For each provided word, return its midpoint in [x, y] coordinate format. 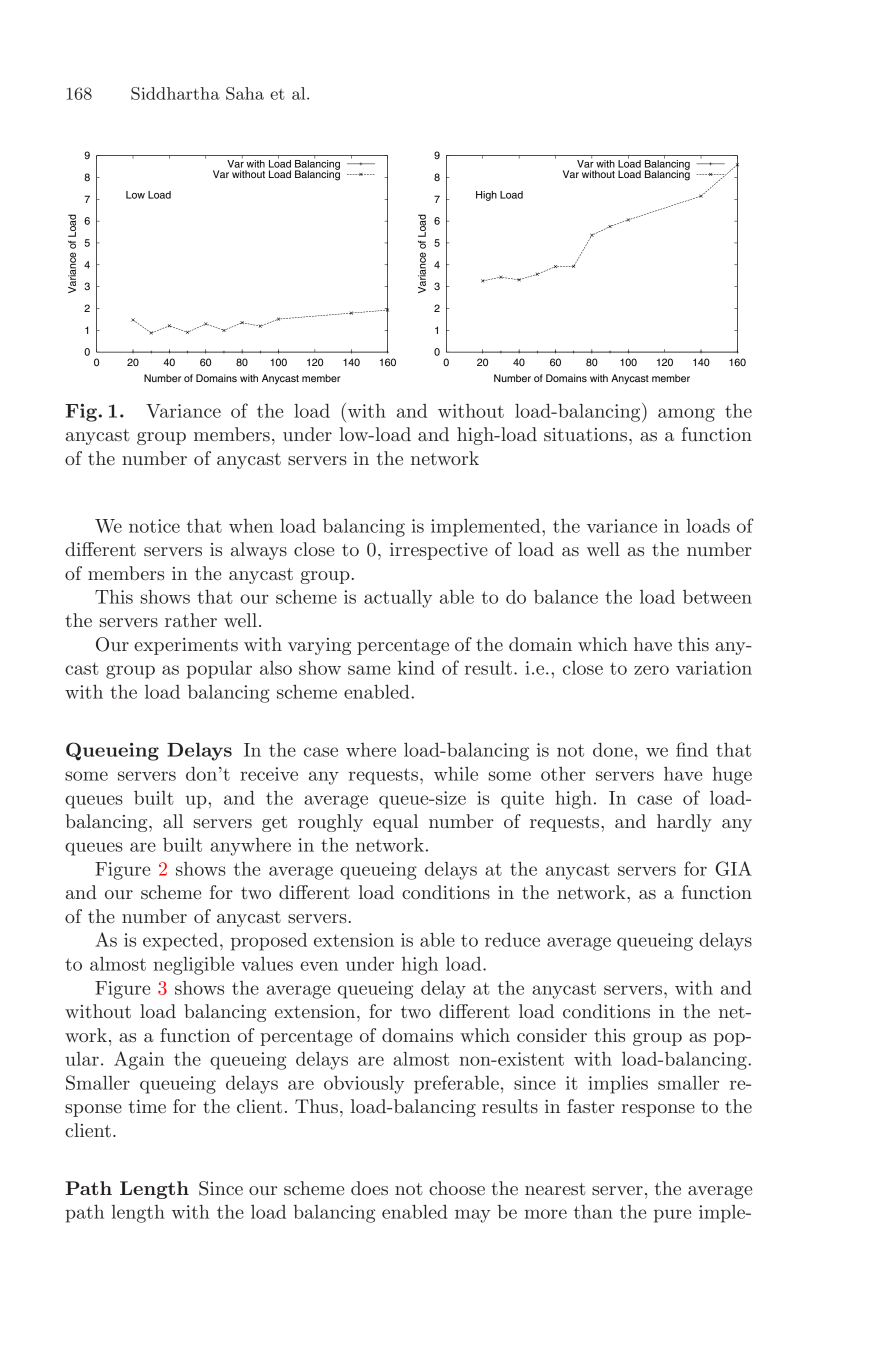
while [456, 774]
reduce [512, 940]
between [717, 597]
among [686, 415]
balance [566, 597]
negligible [193, 966]
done [613, 750]
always [259, 551]
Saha [245, 93]
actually [398, 599]
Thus [316, 1106]
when [251, 526]
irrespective [439, 551]
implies [618, 1085]
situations [587, 434]
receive [269, 774]
